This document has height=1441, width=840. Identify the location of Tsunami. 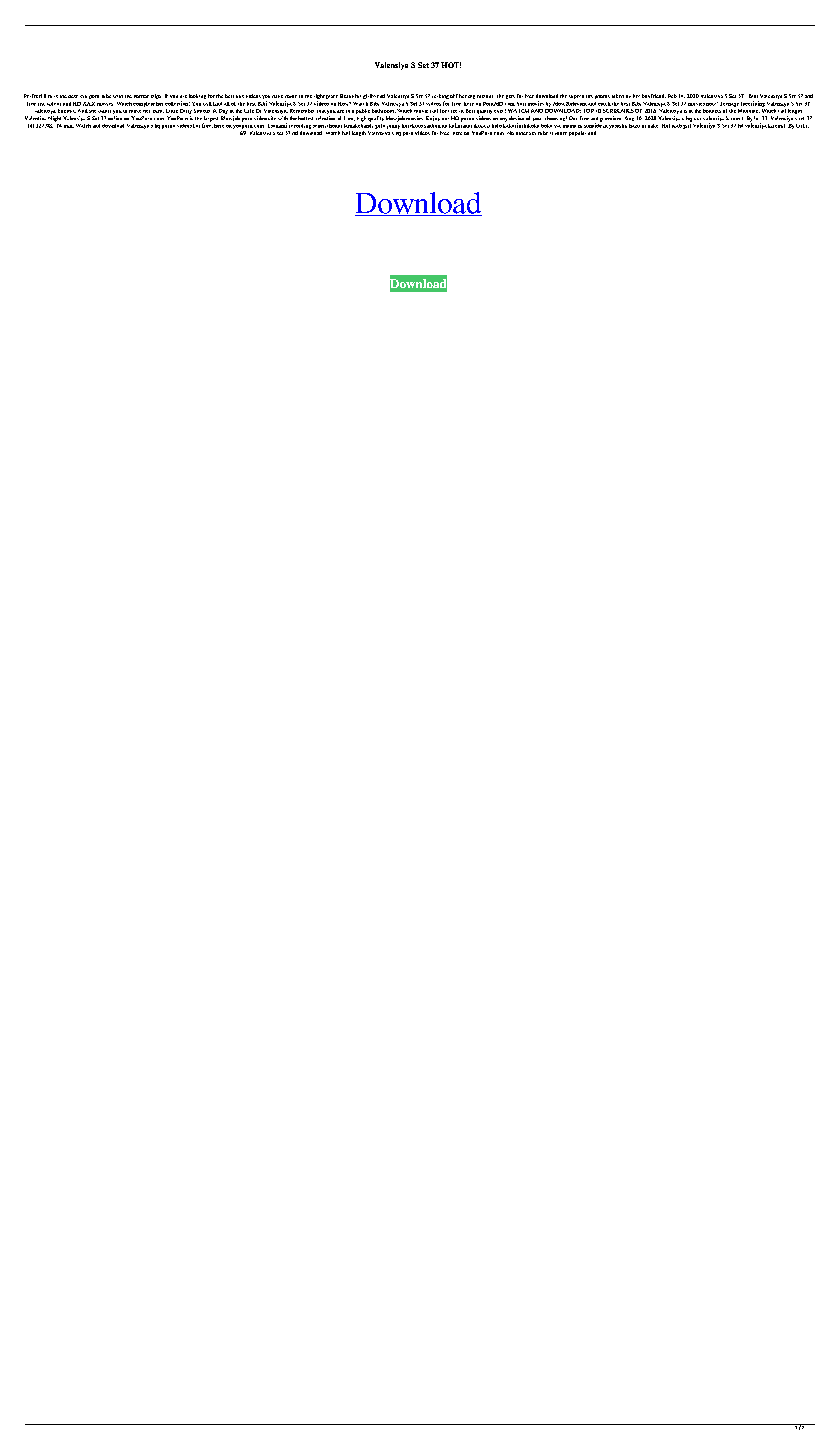
(277, 125).
